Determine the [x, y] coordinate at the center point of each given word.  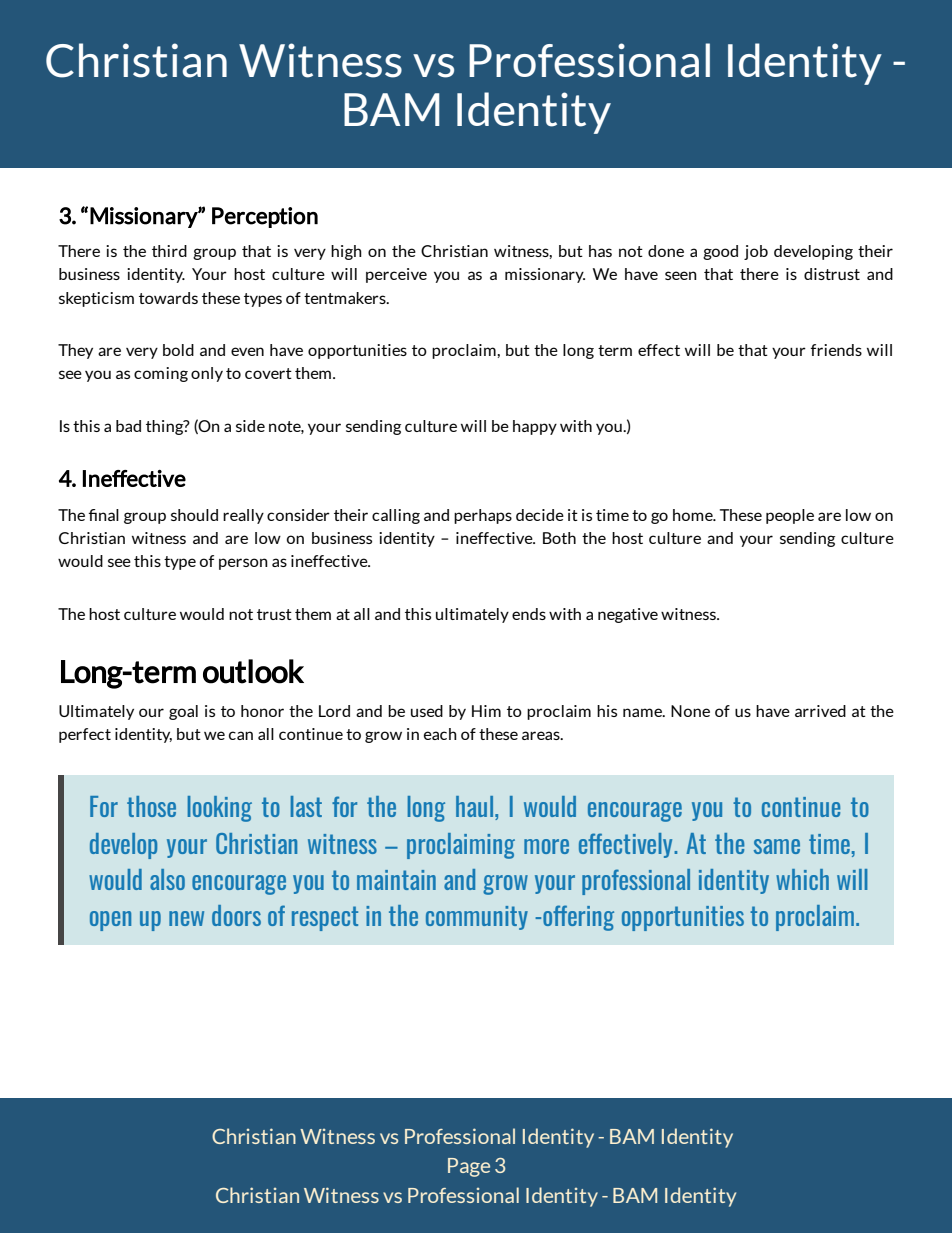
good [720, 252]
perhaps [483, 516]
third [169, 251]
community [477, 918]
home [694, 515]
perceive [396, 275]
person [243, 564]
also [167, 879]
